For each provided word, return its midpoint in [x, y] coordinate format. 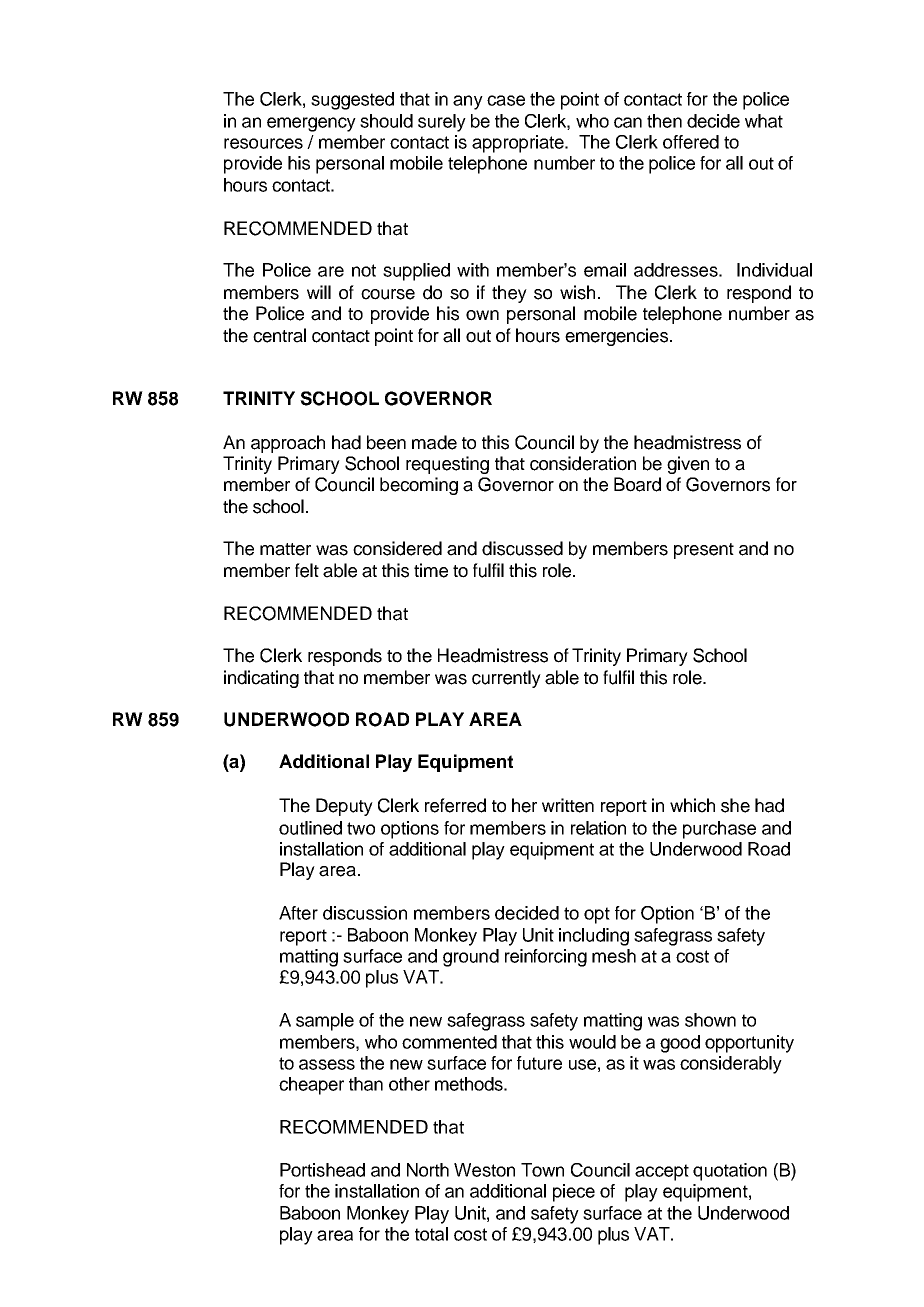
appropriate [519, 144]
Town [542, 1170]
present [704, 551]
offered [691, 142]
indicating [261, 679]
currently [506, 679]
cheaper [311, 1086]
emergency [311, 124]
